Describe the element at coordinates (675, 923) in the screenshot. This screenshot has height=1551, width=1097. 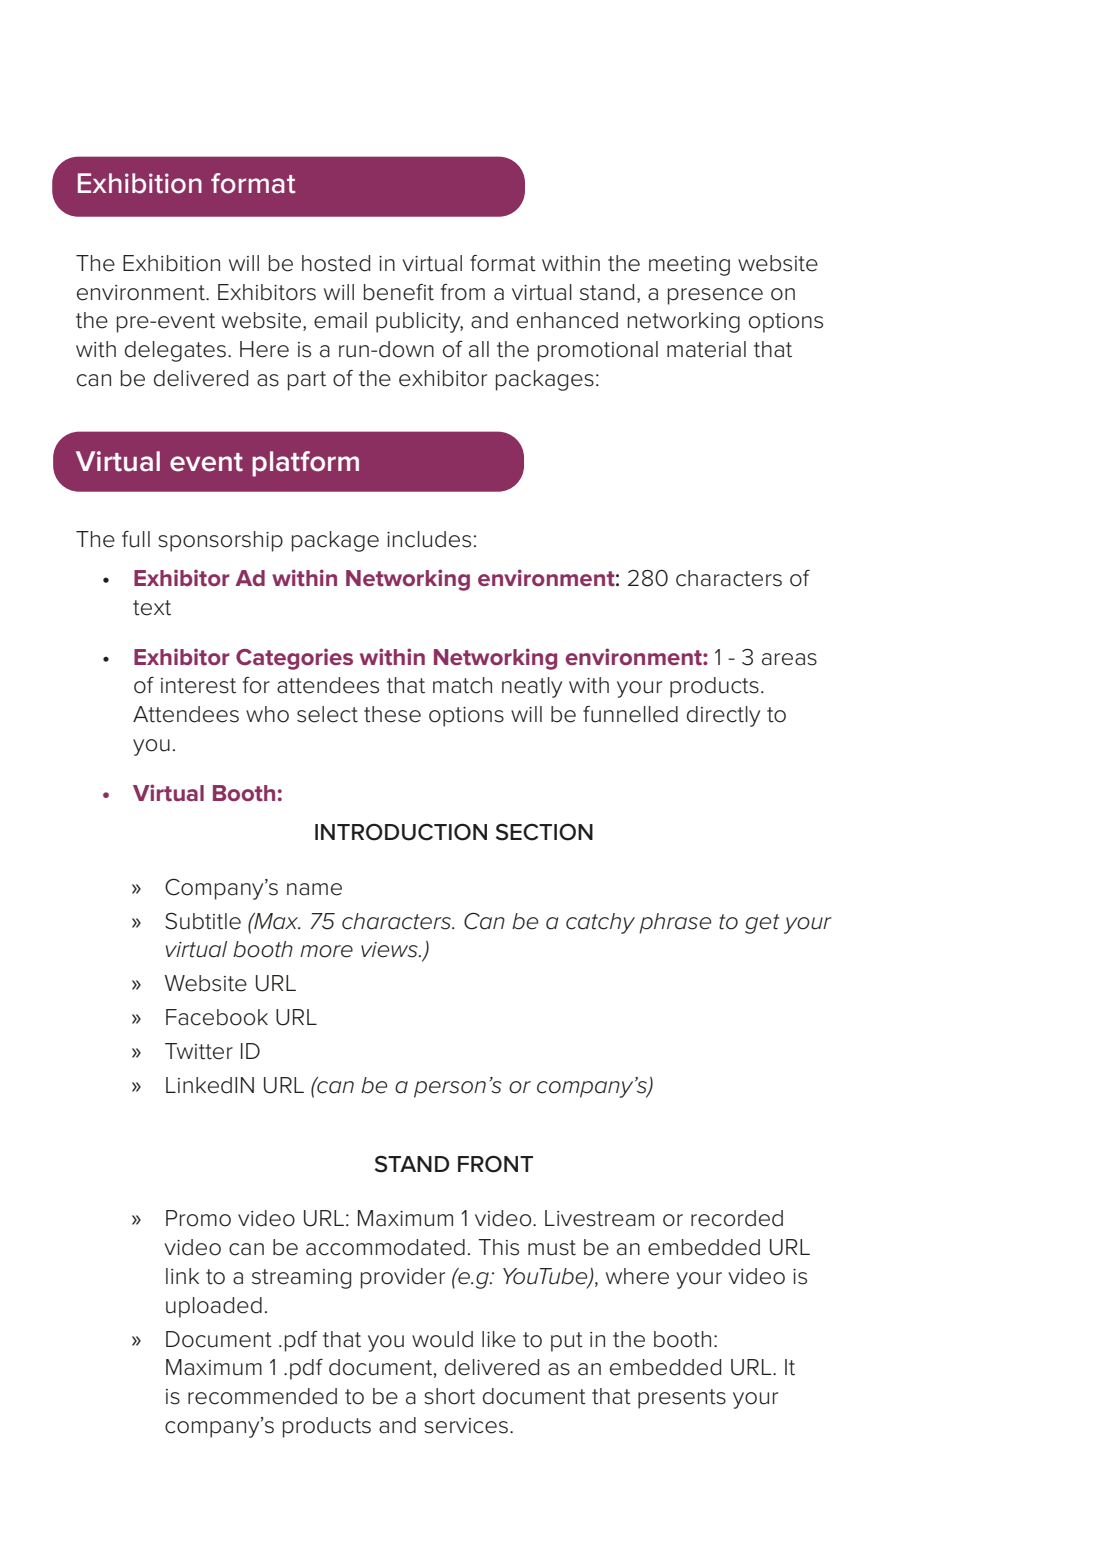
I see `phrase` at that location.
